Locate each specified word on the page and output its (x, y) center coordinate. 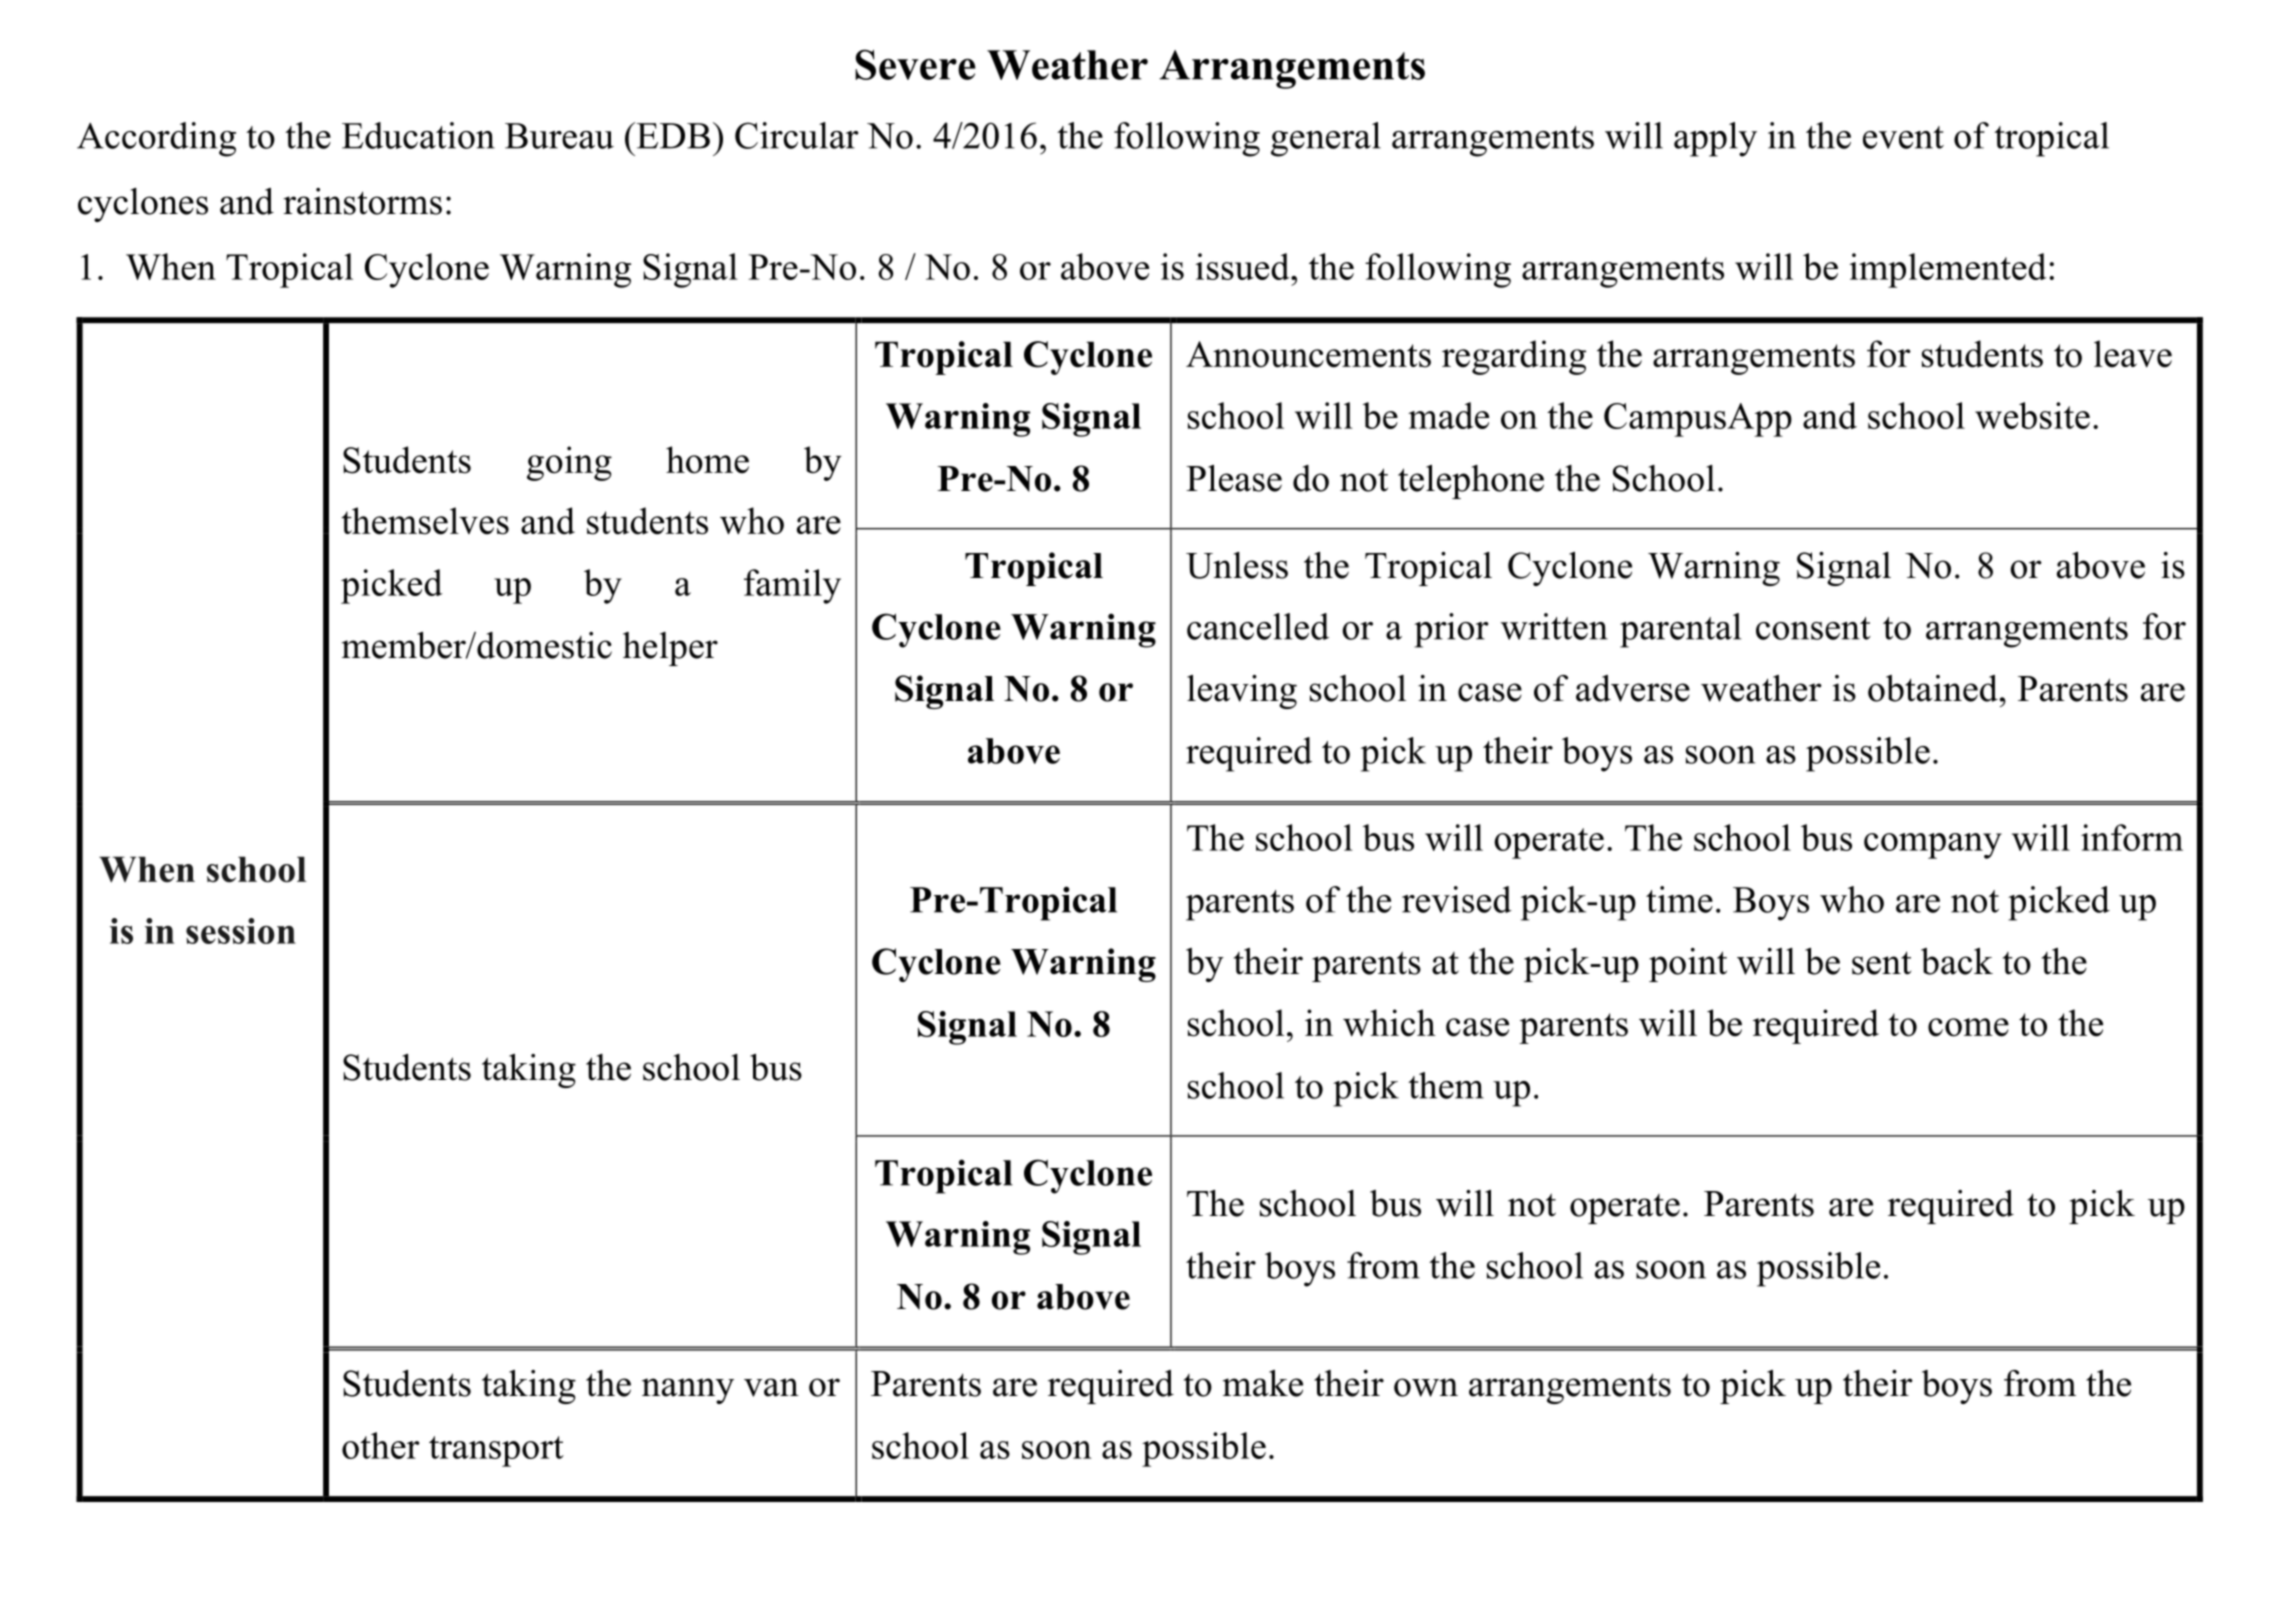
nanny (688, 1391)
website (2032, 415)
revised (1457, 899)
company (1933, 846)
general (1326, 139)
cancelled (1258, 626)
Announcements (1308, 354)
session (241, 931)
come (1968, 1027)
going (569, 463)
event (1903, 137)
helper (670, 649)
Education (418, 135)
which (1389, 1023)
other (381, 1445)
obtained (1933, 688)
